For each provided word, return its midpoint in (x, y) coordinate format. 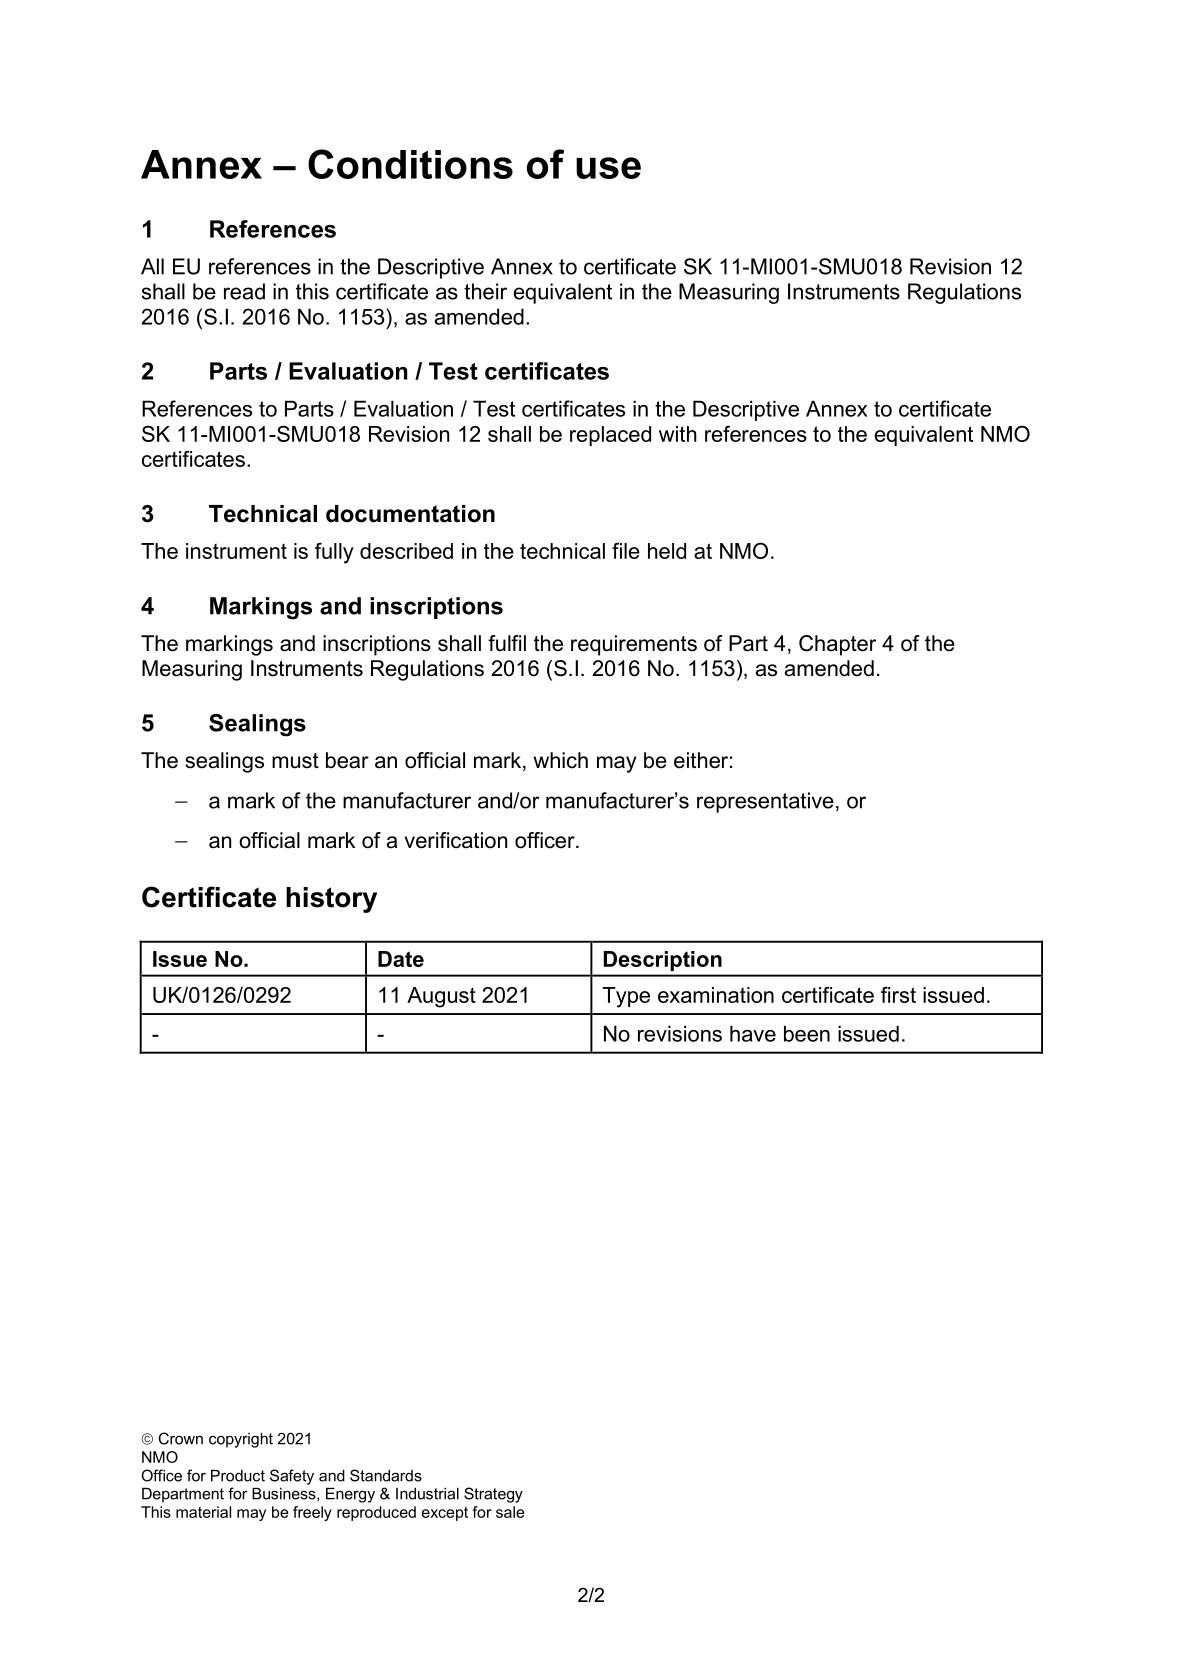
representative (765, 802)
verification (456, 840)
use (608, 168)
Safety (292, 1477)
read (244, 291)
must (295, 761)
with (678, 434)
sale (510, 1512)
